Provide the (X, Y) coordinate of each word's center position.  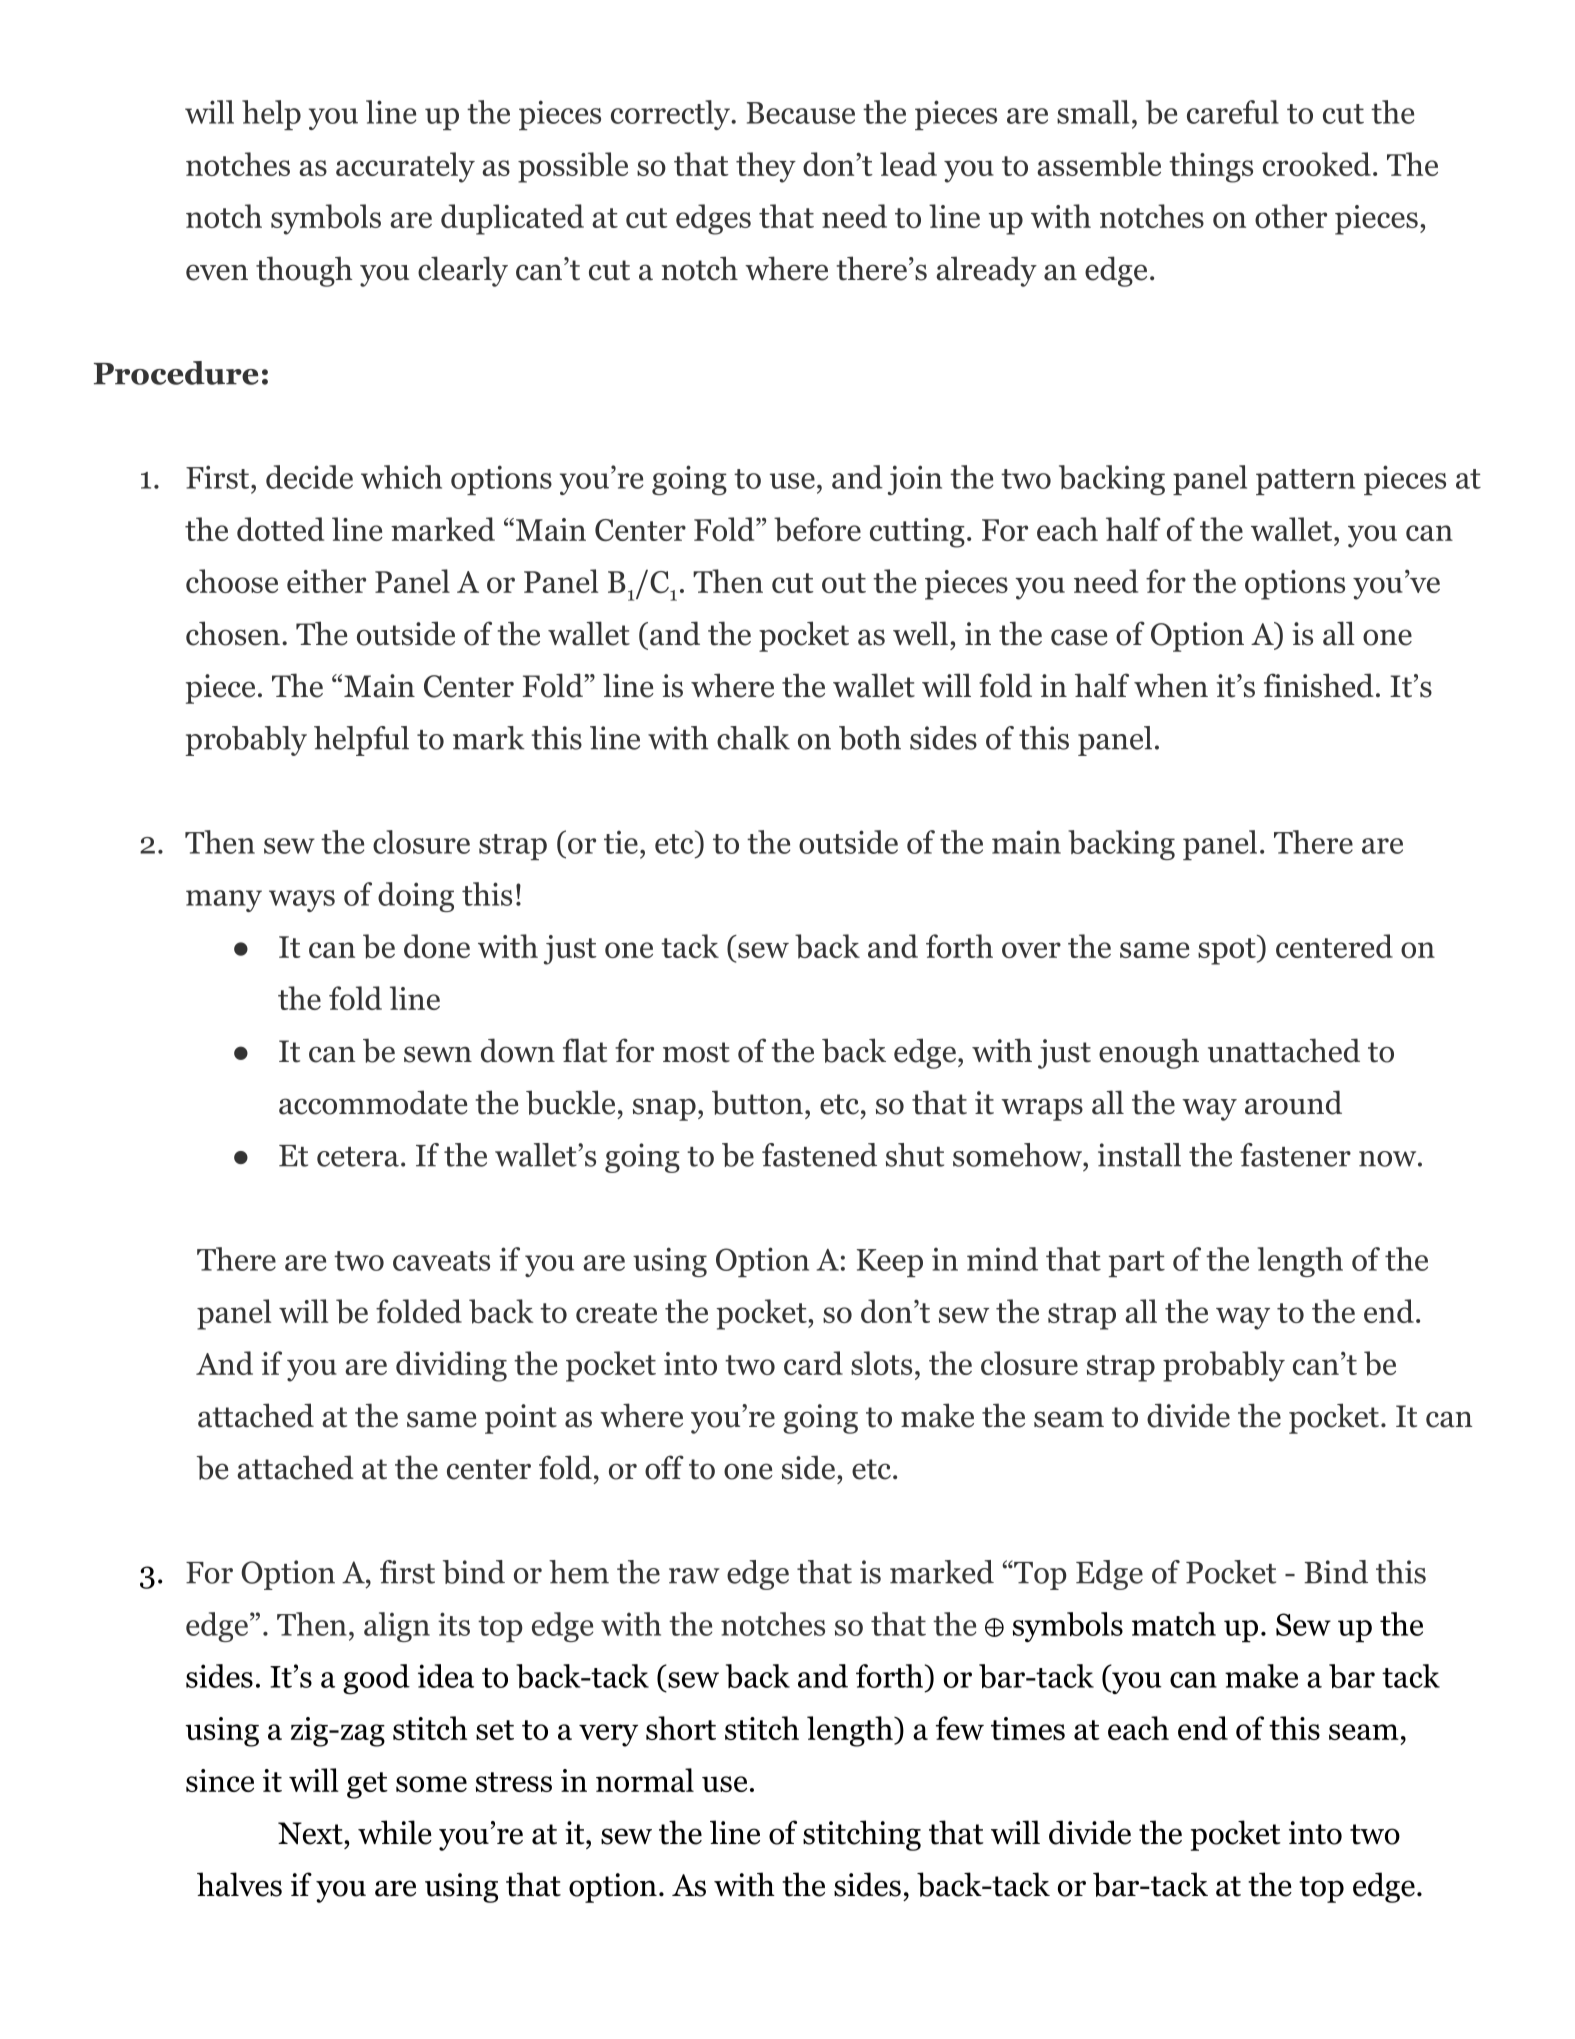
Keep (890, 1263)
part (1137, 1264)
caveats (441, 1261)
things (1211, 167)
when (1171, 685)
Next (311, 1833)
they (766, 167)
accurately (405, 167)
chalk (753, 738)
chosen (233, 633)
